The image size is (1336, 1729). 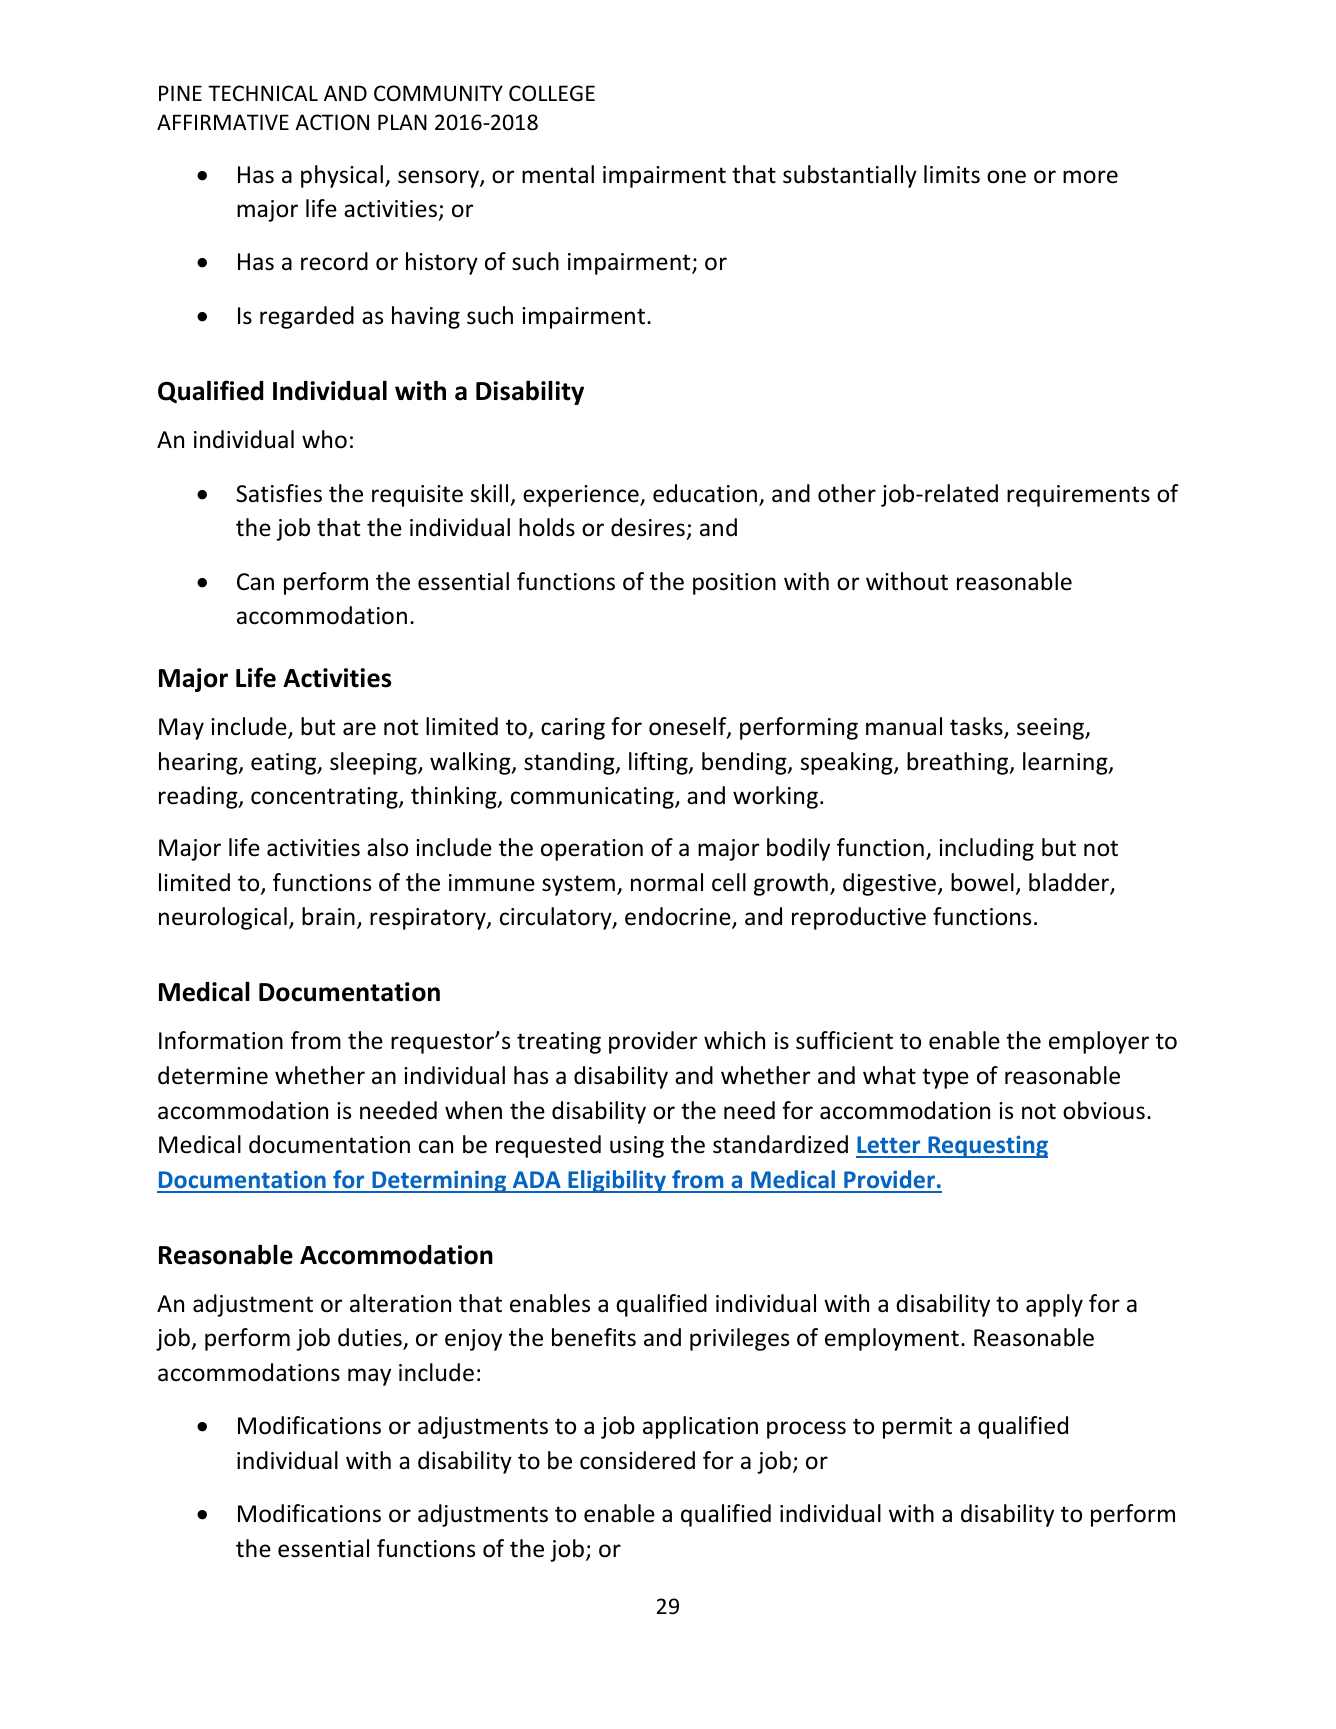 What do you see at coordinates (1078, 496) in the screenshot?
I see `requirements` at bounding box center [1078, 496].
